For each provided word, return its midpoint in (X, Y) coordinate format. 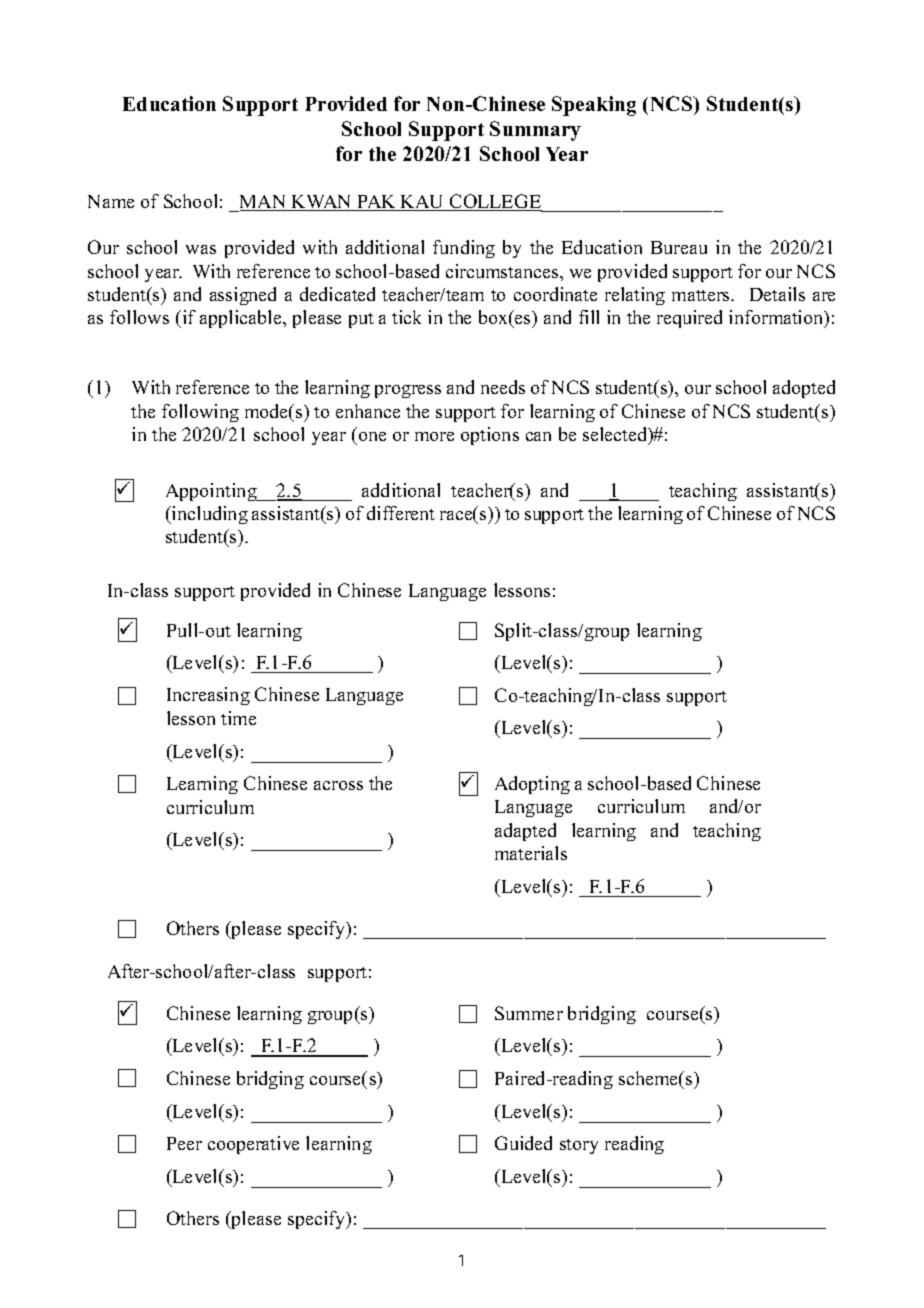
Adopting (532, 785)
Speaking (594, 106)
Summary (535, 131)
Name (111, 201)
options (490, 436)
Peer (184, 1143)
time (238, 718)
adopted (804, 389)
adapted (525, 832)
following (200, 413)
